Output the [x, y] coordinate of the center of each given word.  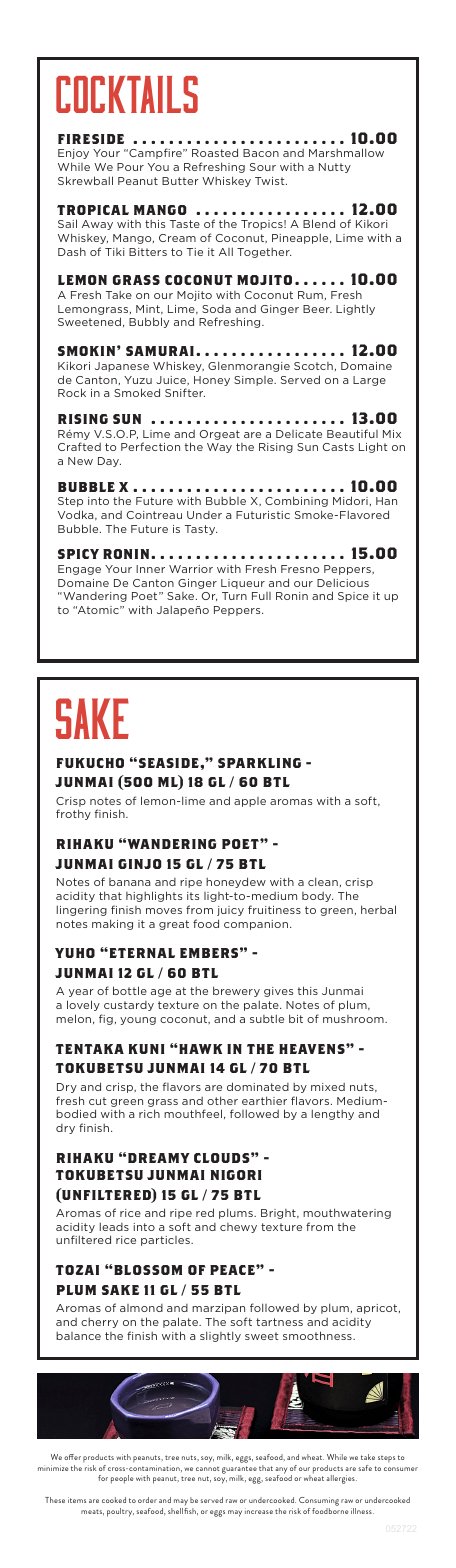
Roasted [215, 152]
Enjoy [73, 154]
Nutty [335, 168]
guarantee [239, 1471]
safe [365, 1468]
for [103, 1478]
